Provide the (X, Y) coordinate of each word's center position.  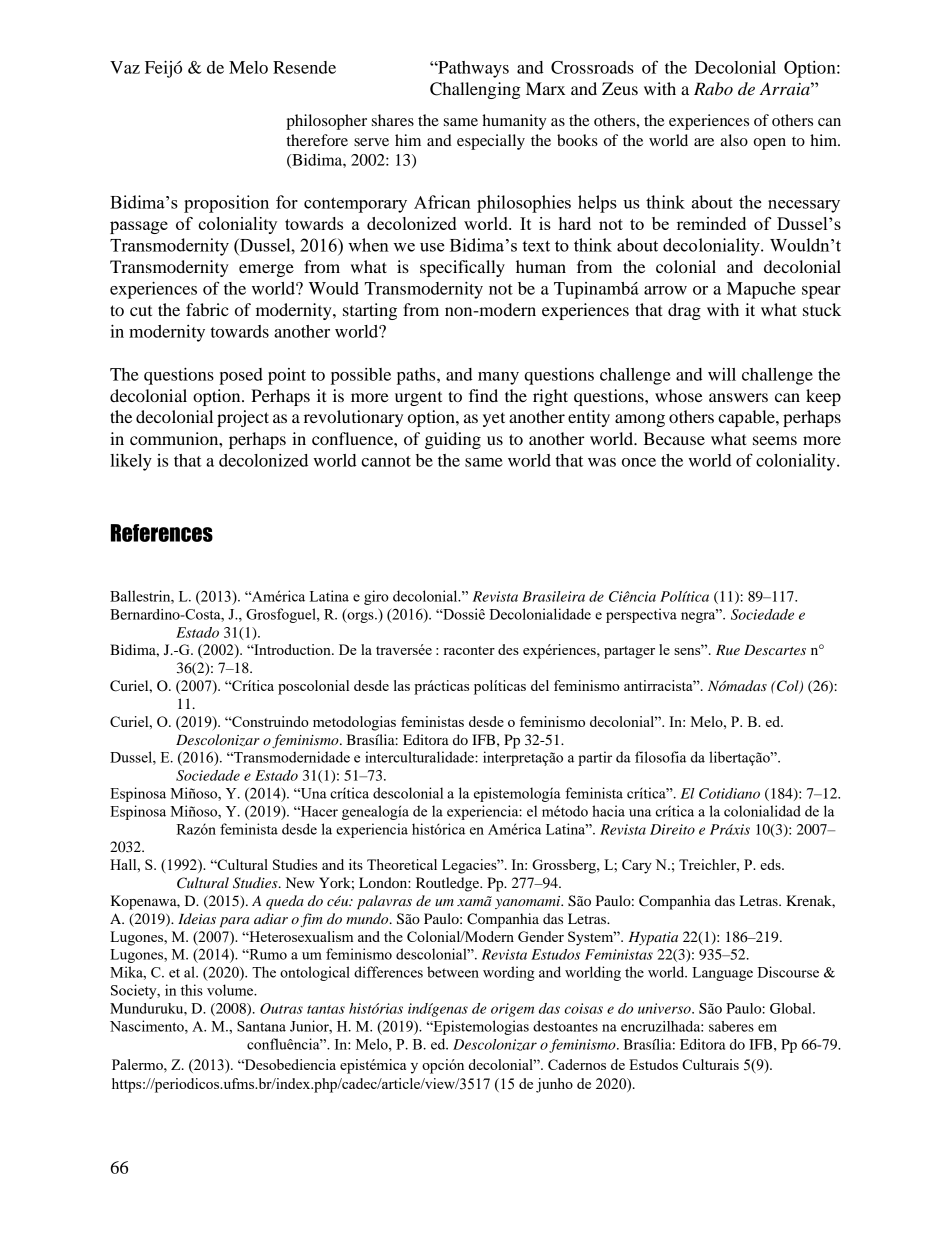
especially (491, 142)
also (734, 140)
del (540, 685)
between (453, 972)
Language (722, 974)
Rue (728, 650)
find (483, 395)
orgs (360, 616)
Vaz (125, 67)
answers (738, 397)
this (192, 990)
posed (241, 376)
